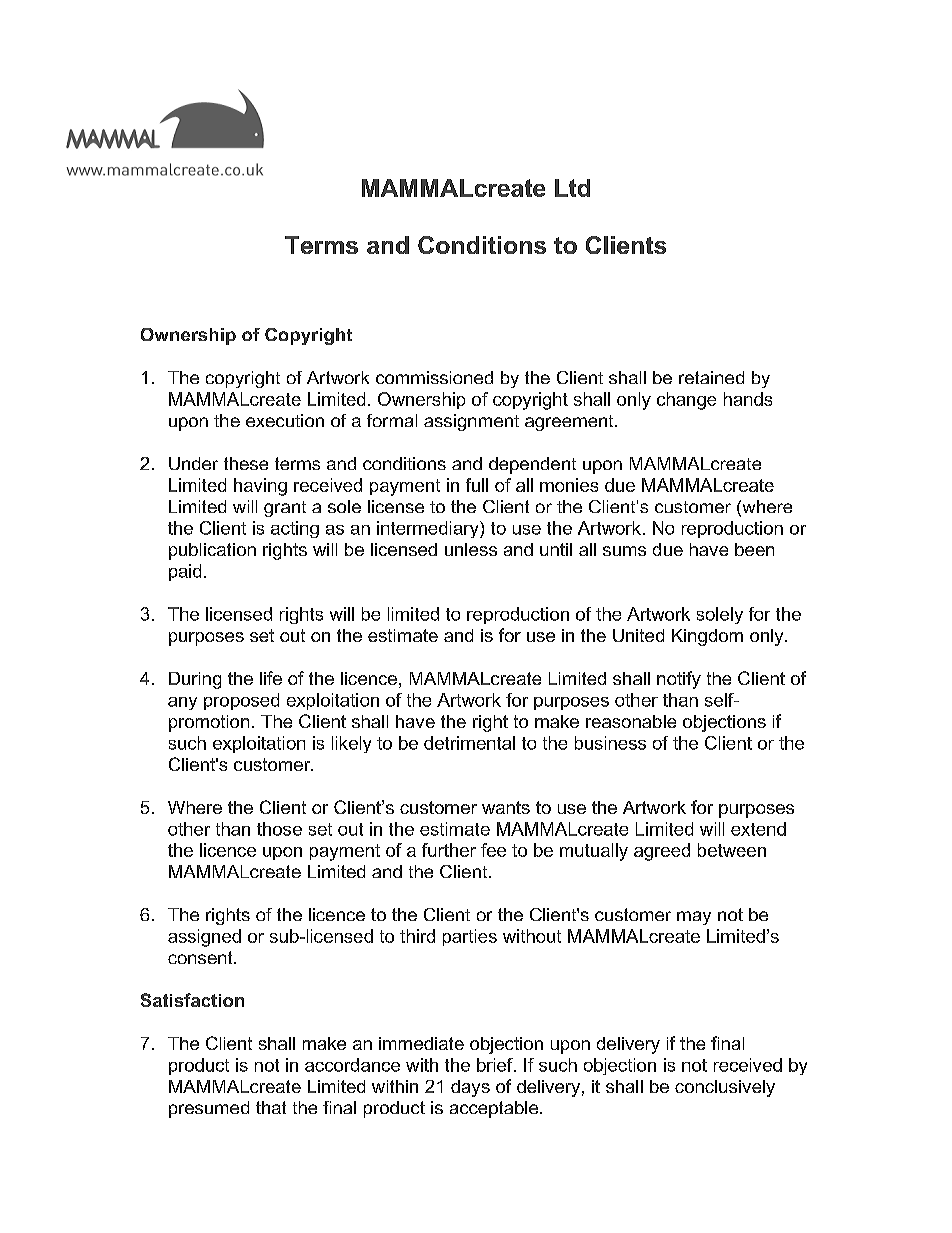 Image resolution: width=952 pixels, height=1233 pixels. I want to click on parties, so click(470, 937).
